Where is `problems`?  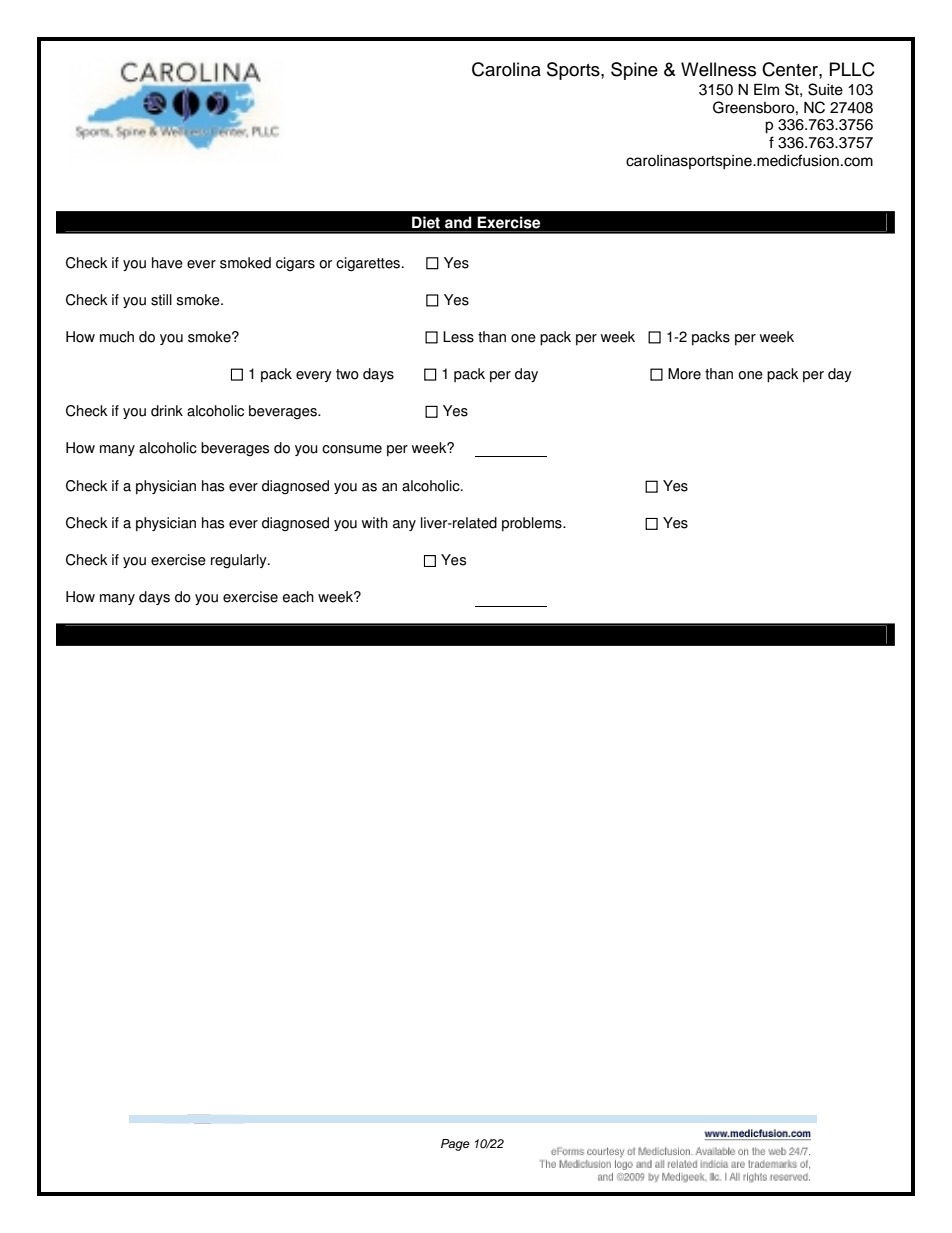
problems is located at coordinates (533, 524).
